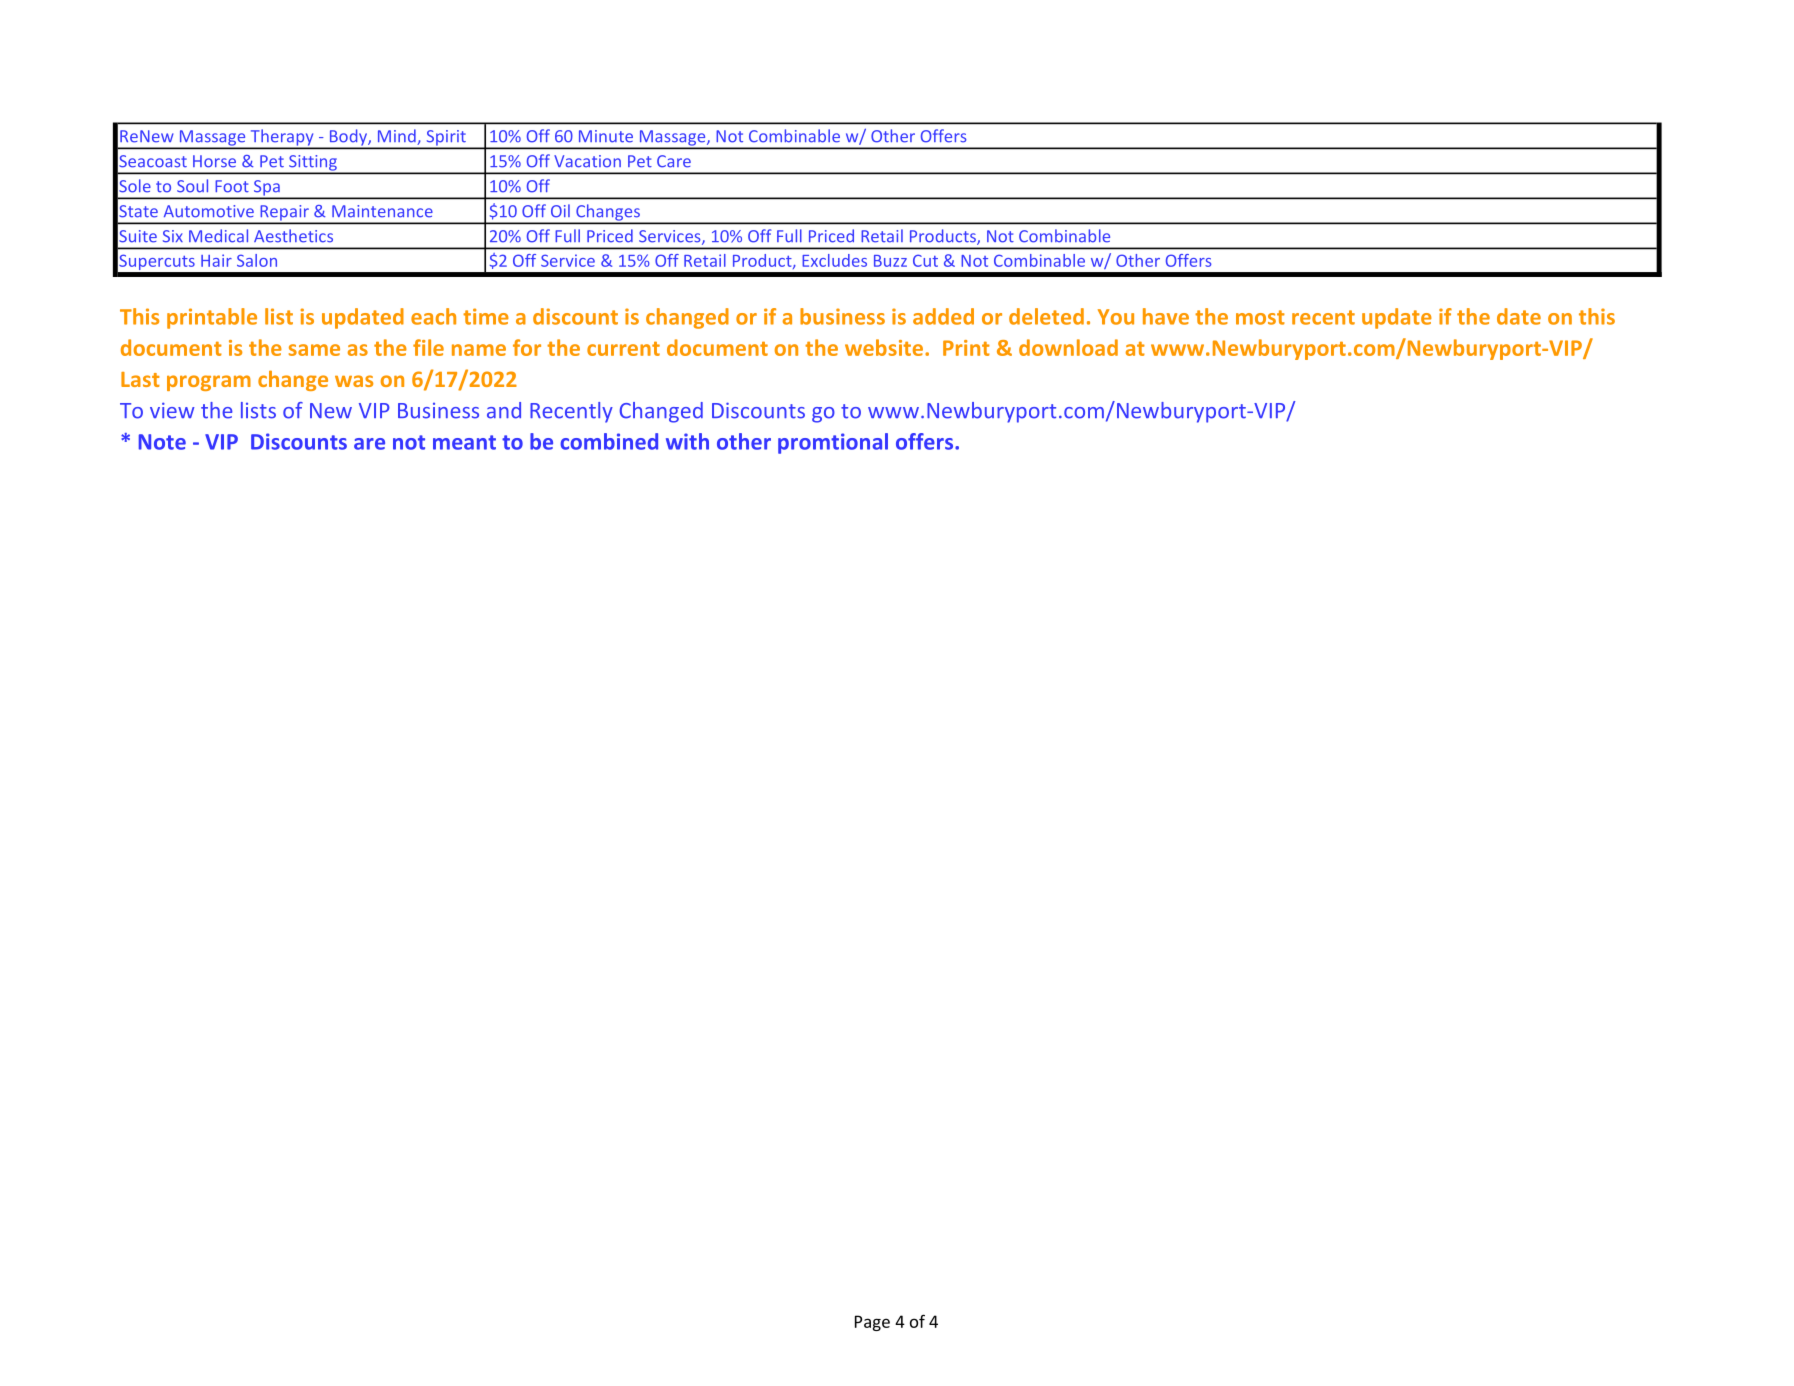 This screenshot has height=1386, width=1794. I want to click on Care, so click(674, 161).
